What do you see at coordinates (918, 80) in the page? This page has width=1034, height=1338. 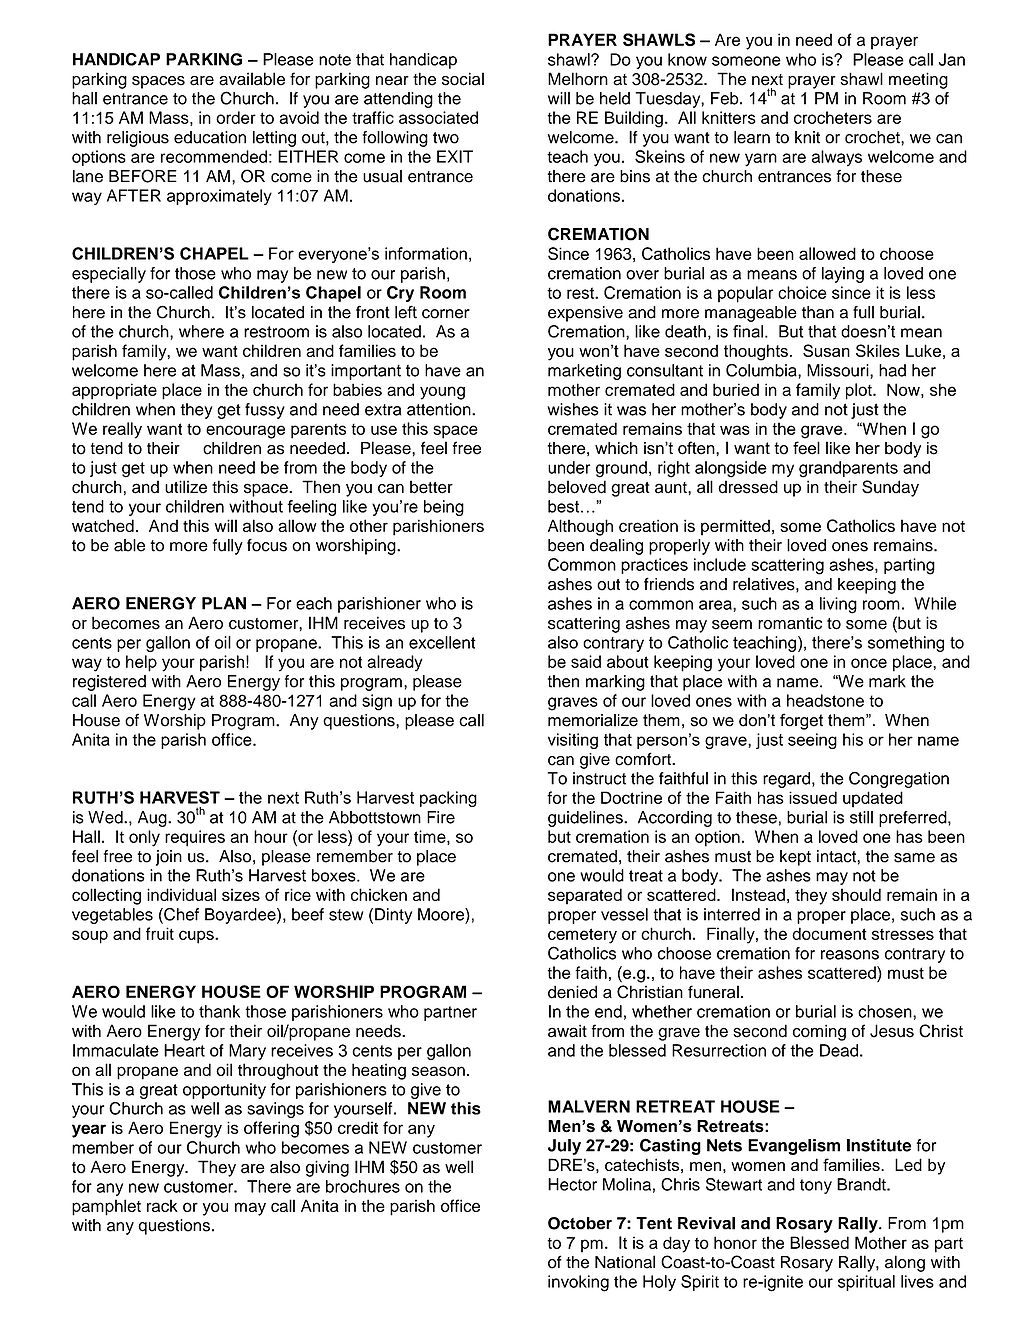 I see `meeting` at bounding box center [918, 80].
